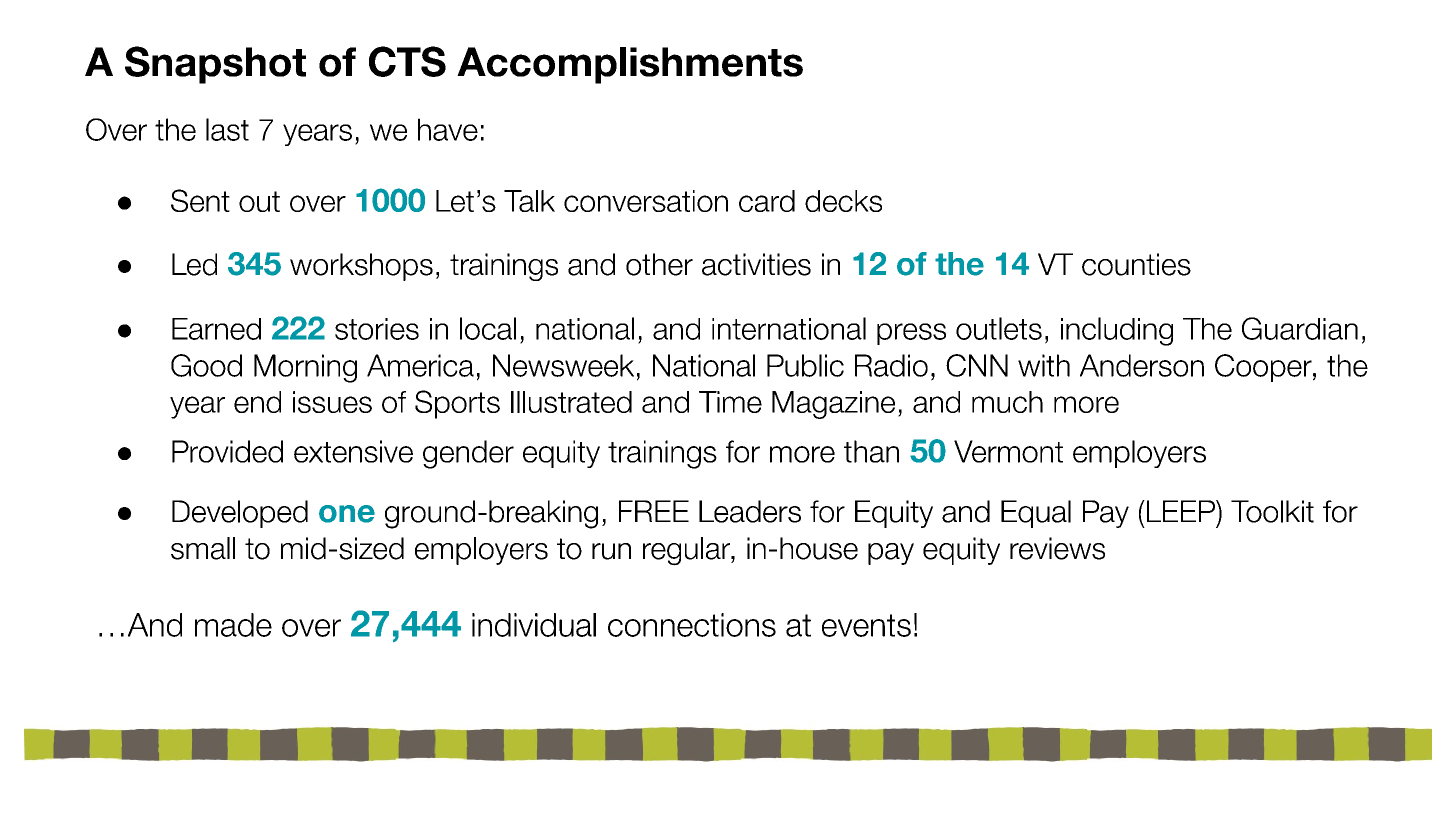 The image size is (1456, 819). Describe the element at coordinates (377, 329) in the document. I see `stories` at that location.
